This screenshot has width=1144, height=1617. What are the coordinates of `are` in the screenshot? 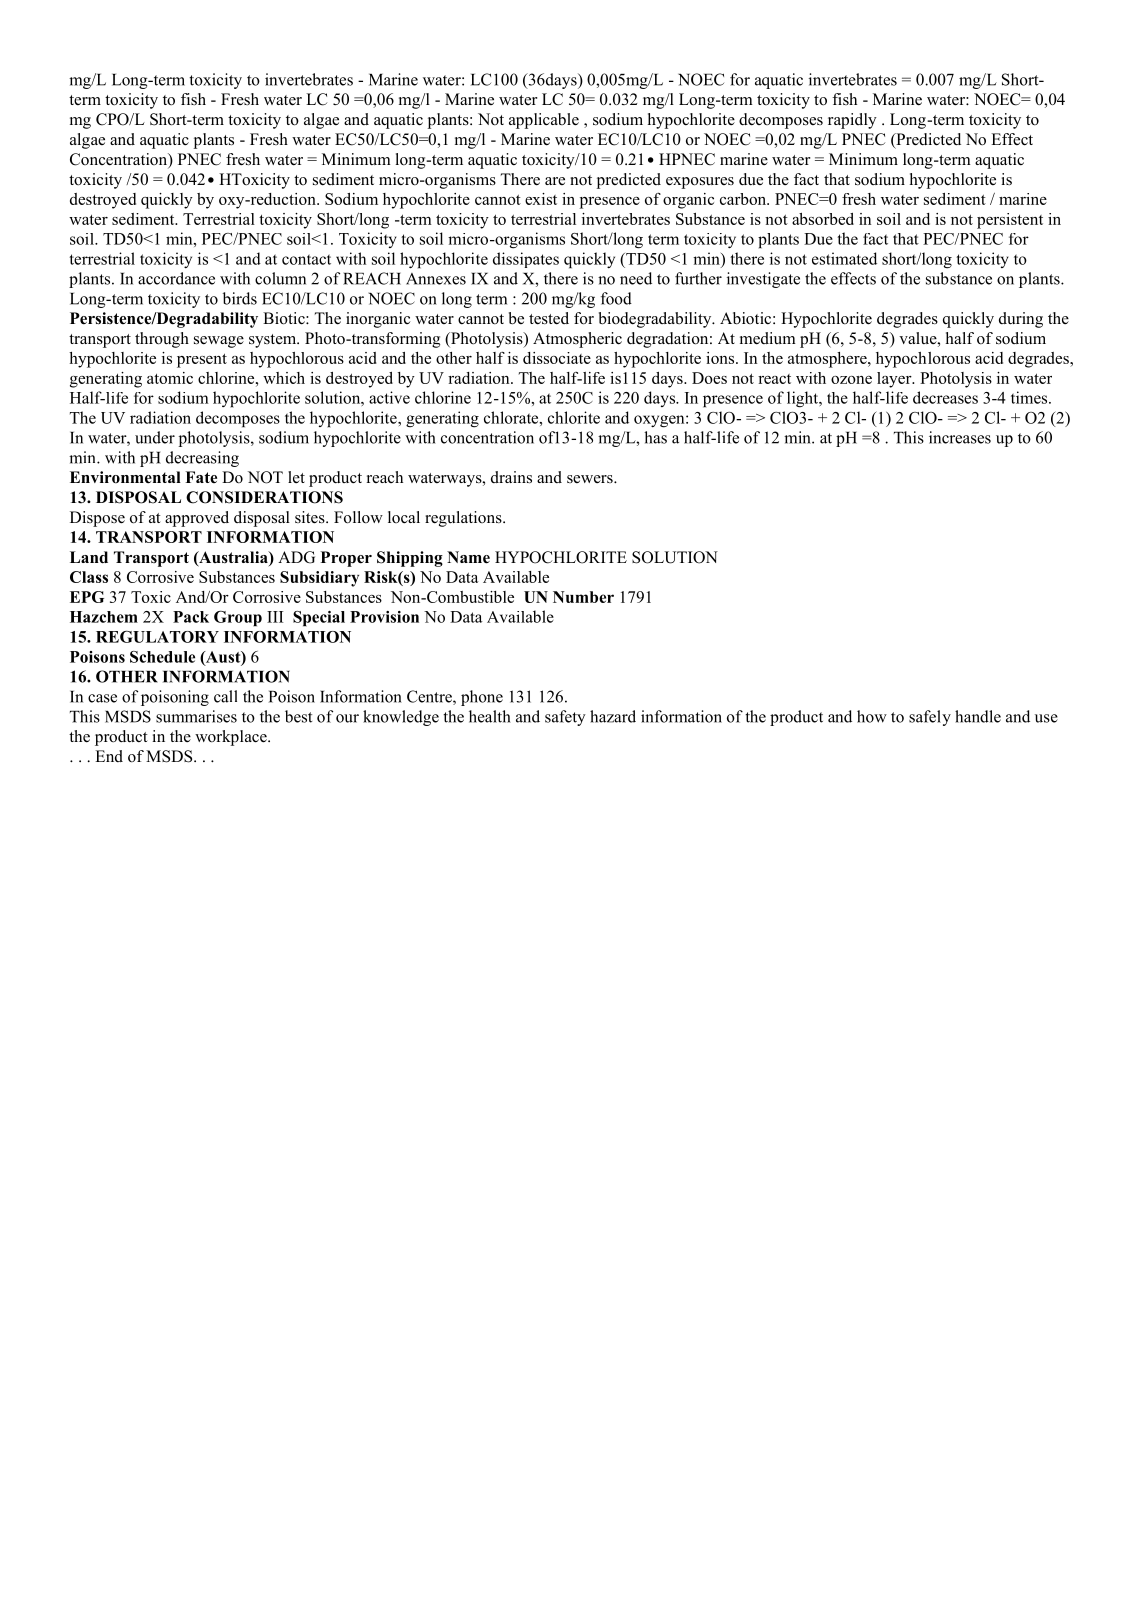 It's located at (555, 181).
